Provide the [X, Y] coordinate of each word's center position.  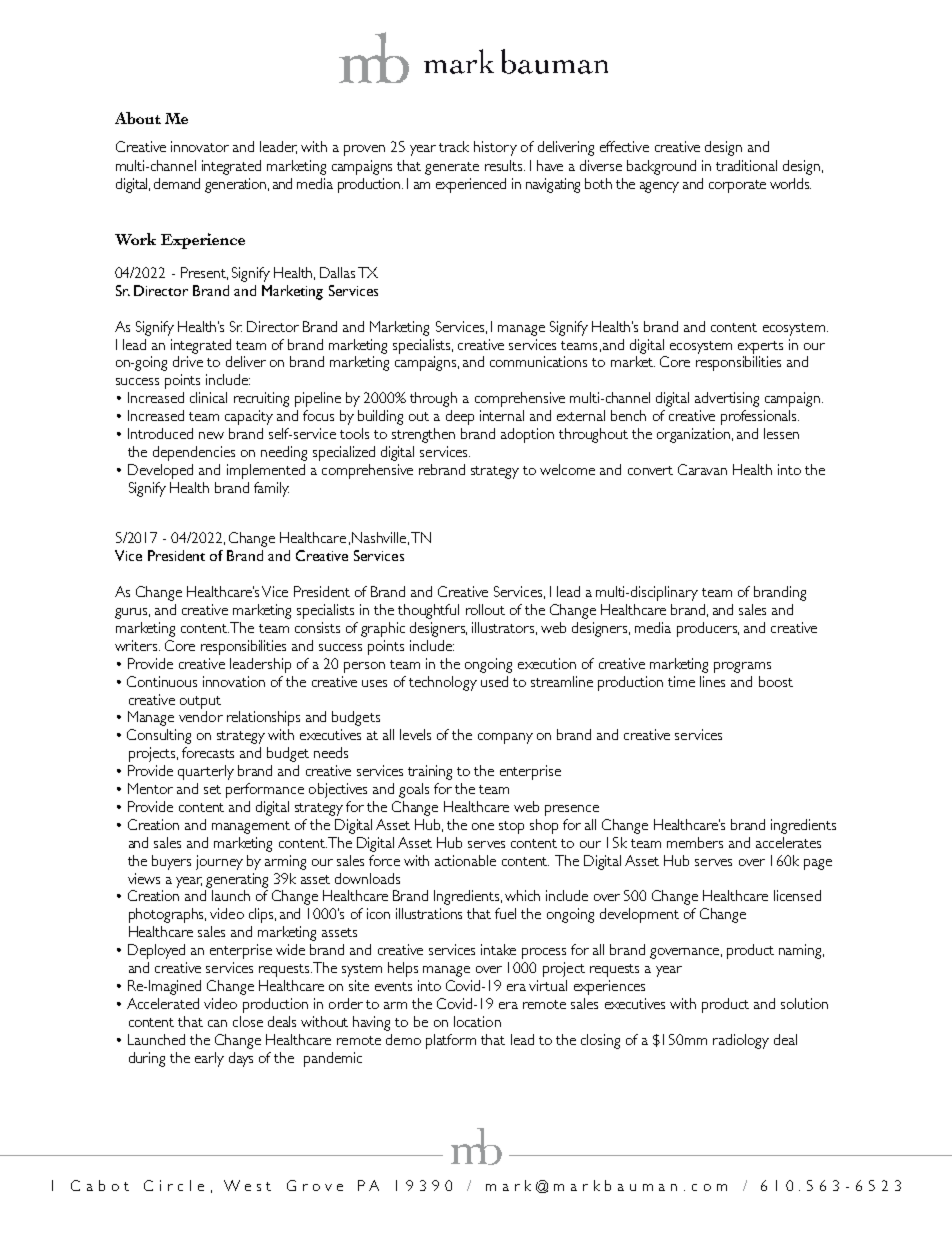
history [495, 148]
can [217, 1023]
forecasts [208, 752]
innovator [200, 146]
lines [712, 681]
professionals [760, 417]
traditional [746, 165]
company [505, 738]
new [211, 435]
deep [460, 417]
